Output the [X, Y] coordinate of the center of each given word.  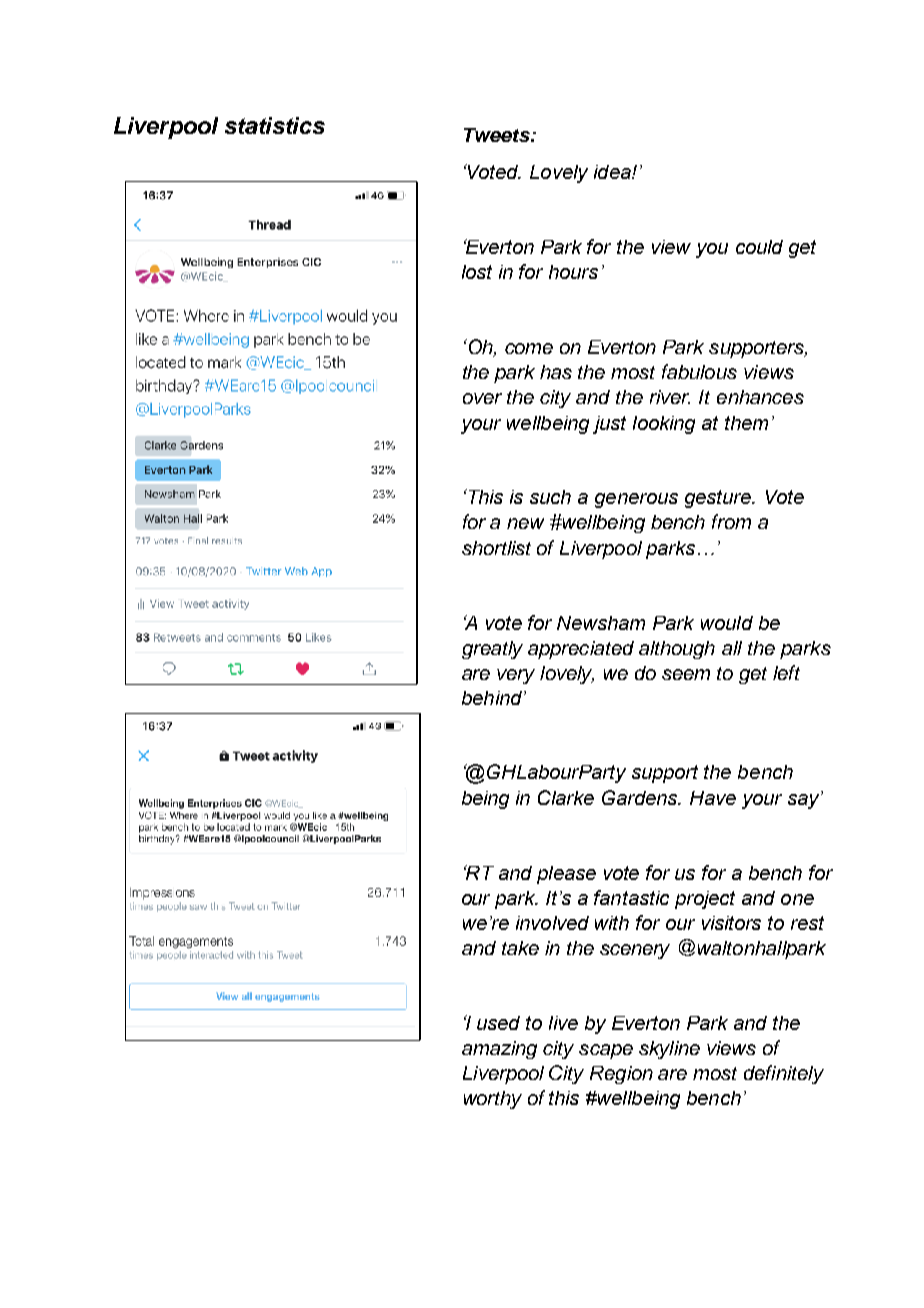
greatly [492, 650]
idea [613, 172]
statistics [275, 125]
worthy [493, 1100]
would [727, 623]
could [759, 247]
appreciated [581, 650]
